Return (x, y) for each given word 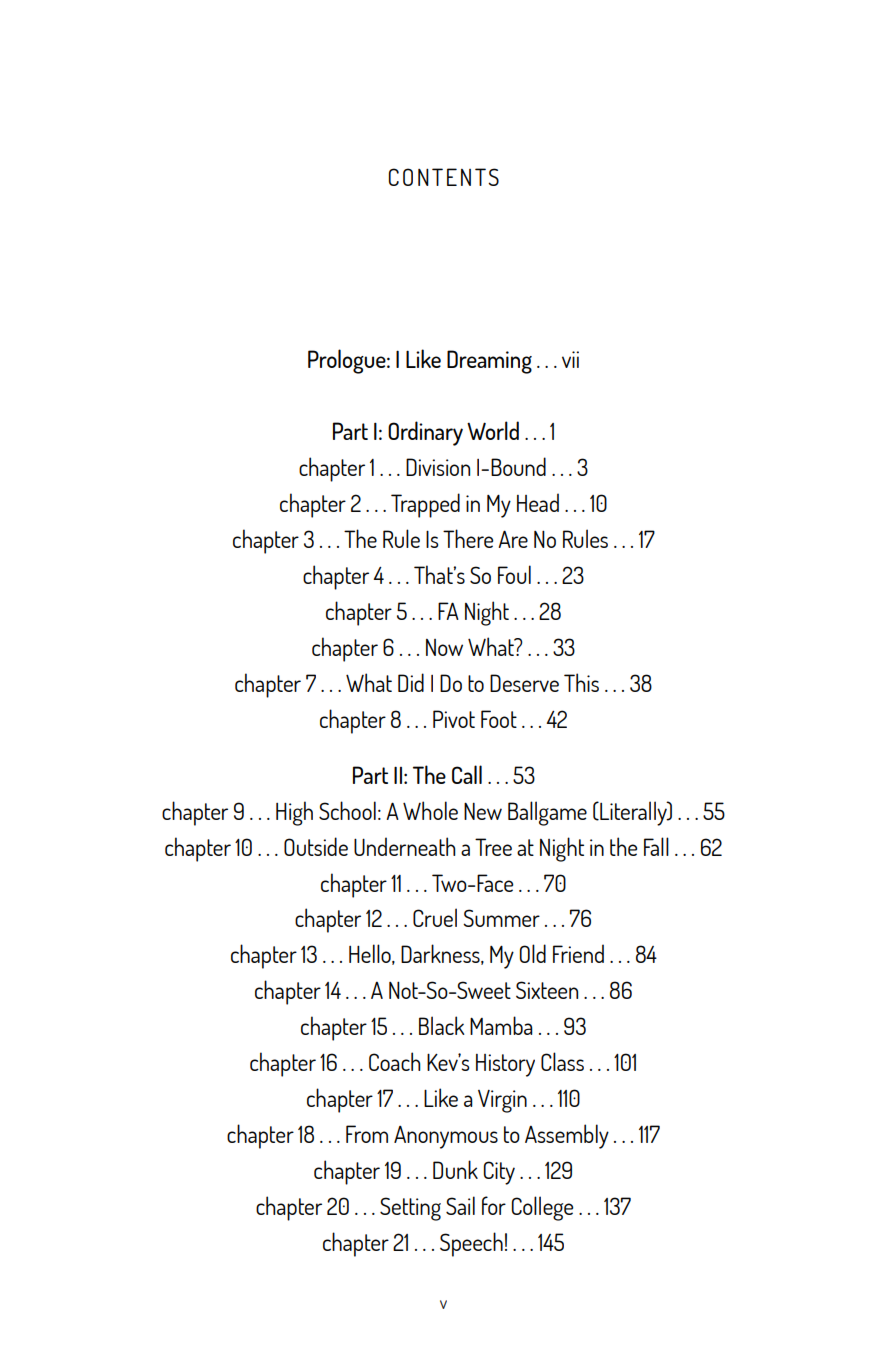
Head (538, 502)
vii (570, 359)
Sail (460, 1205)
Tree (493, 847)
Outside (316, 846)
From (367, 1134)
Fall (656, 846)
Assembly (567, 1136)
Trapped (425, 505)
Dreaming (489, 362)
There (468, 538)
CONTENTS (444, 177)
